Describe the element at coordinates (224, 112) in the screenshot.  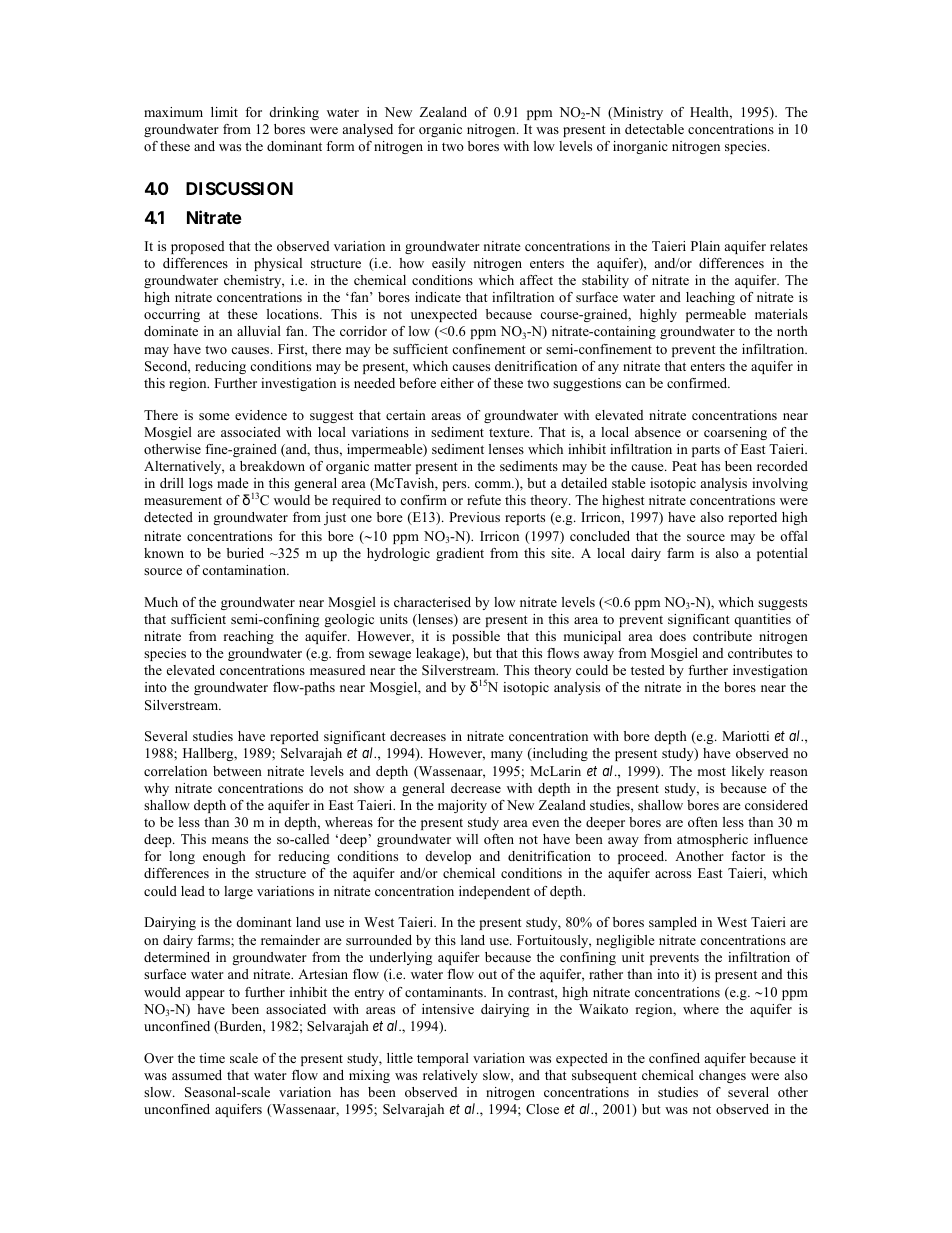
I see `limit` at that location.
